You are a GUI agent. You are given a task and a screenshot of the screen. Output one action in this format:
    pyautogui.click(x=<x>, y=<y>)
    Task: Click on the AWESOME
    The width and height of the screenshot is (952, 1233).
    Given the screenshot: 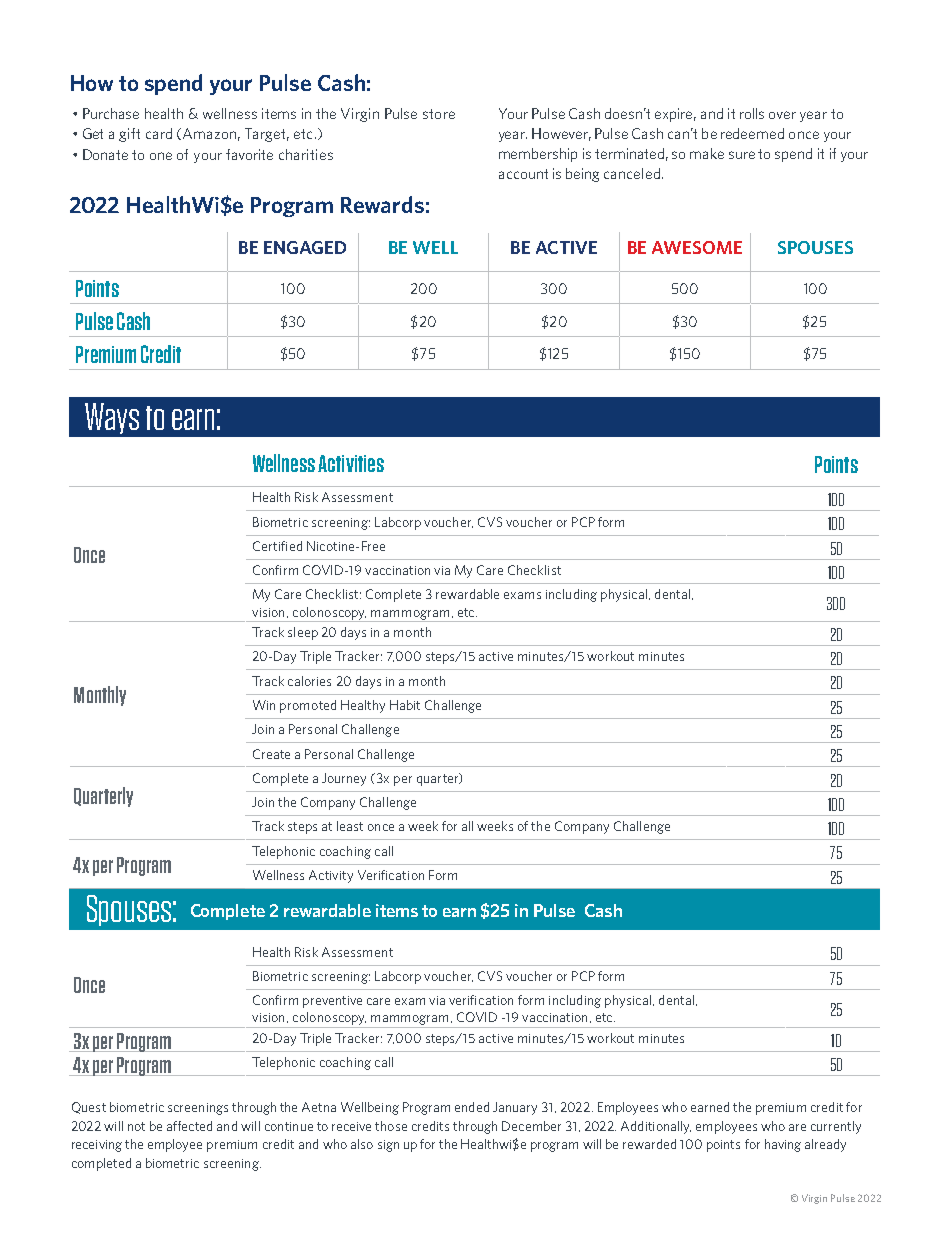 What is the action you would take?
    pyautogui.click(x=697, y=247)
